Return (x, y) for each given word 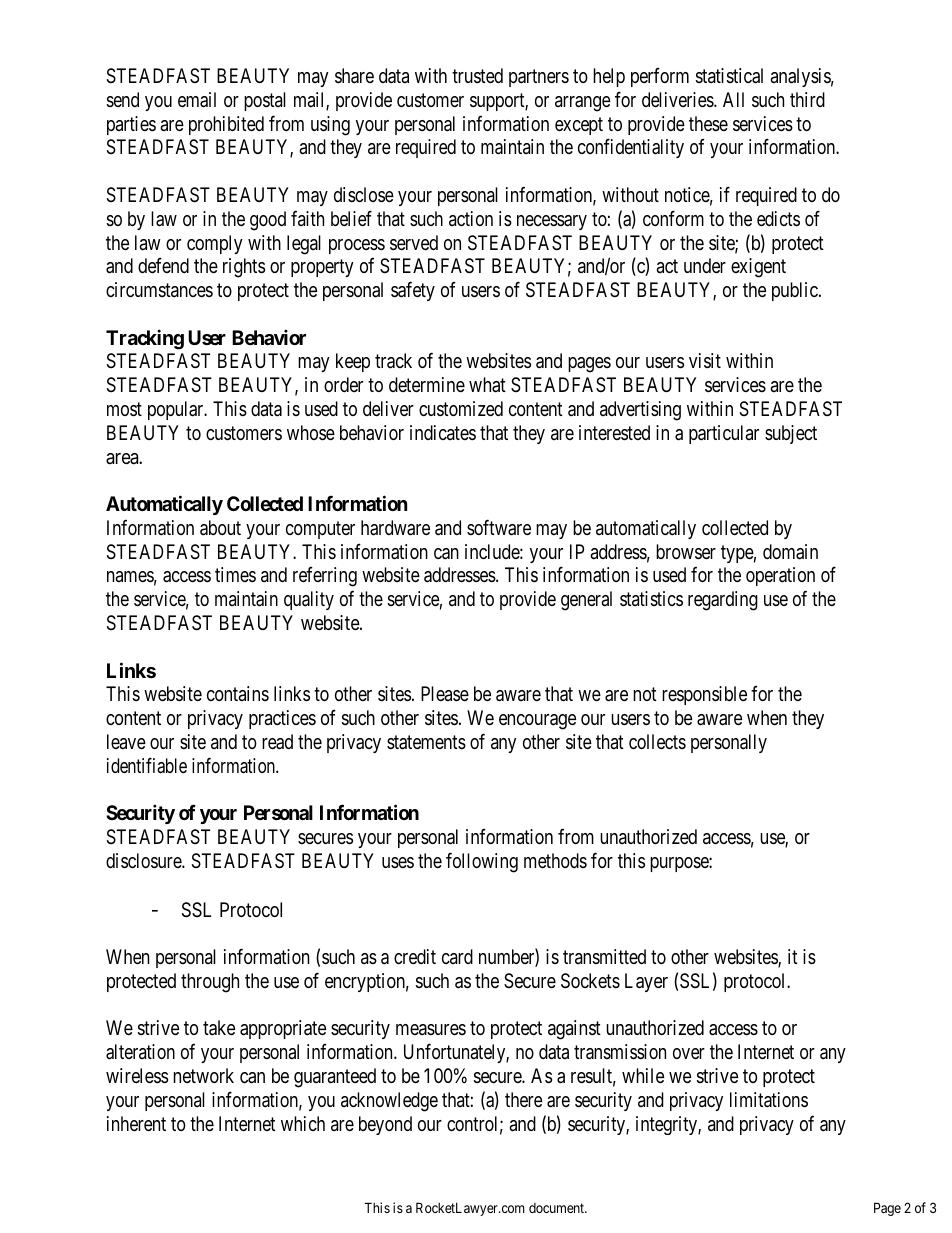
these (708, 123)
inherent (136, 1123)
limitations (769, 1100)
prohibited (226, 125)
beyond (385, 1125)
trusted (477, 75)
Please (445, 694)
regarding (723, 601)
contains (238, 693)
